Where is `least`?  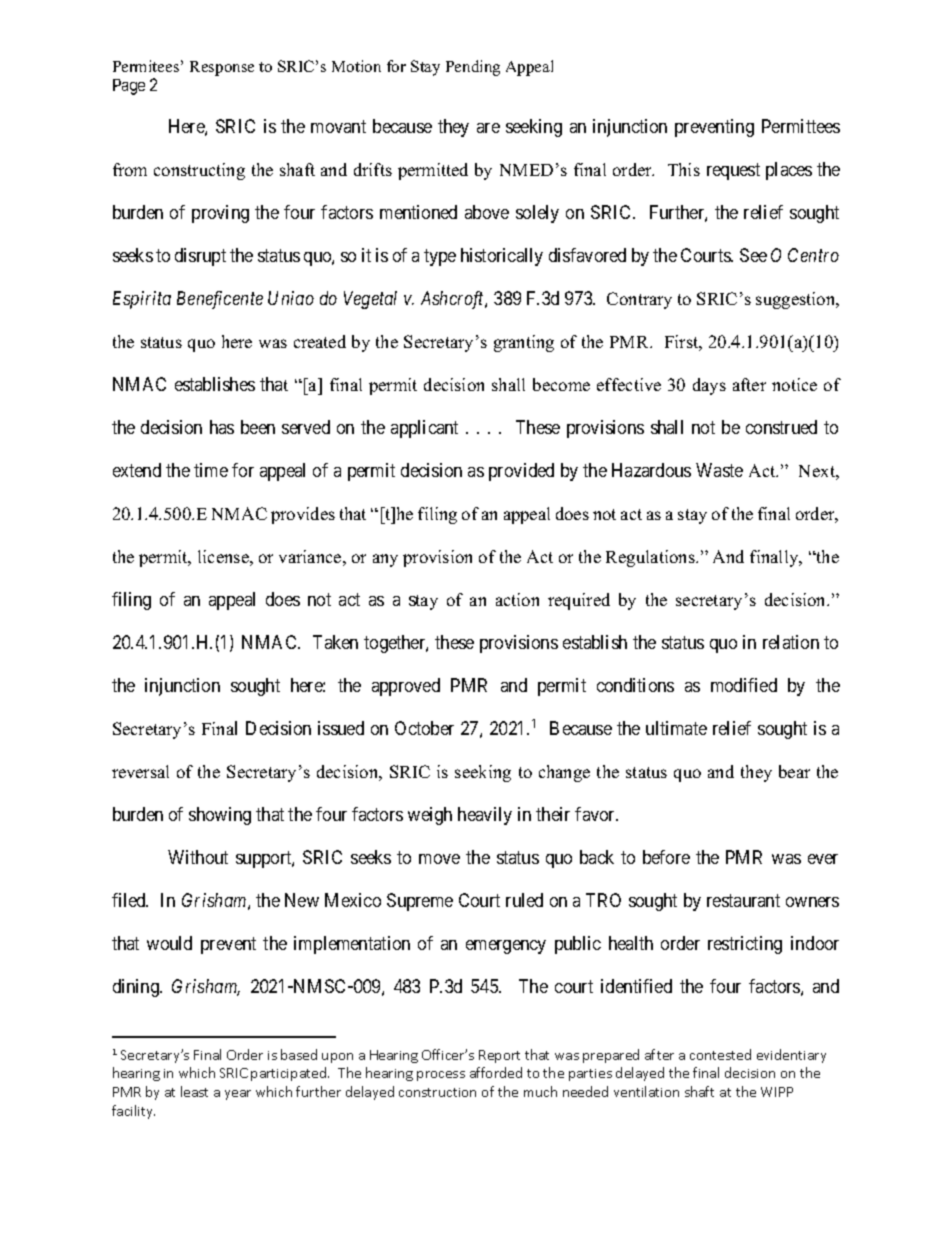 least is located at coordinates (194, 1091).
